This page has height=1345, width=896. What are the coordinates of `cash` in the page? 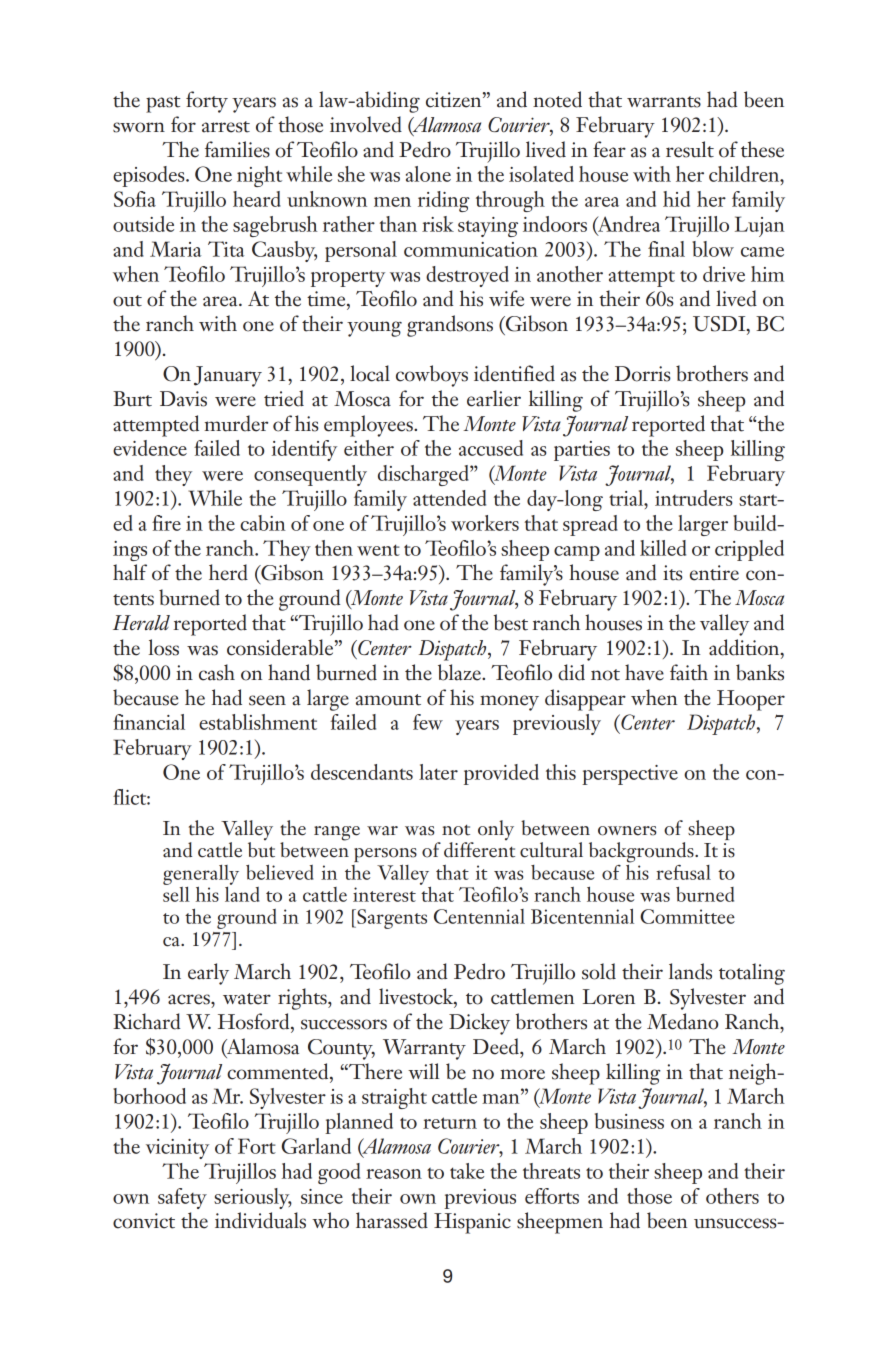 It's located at (217, 672).
